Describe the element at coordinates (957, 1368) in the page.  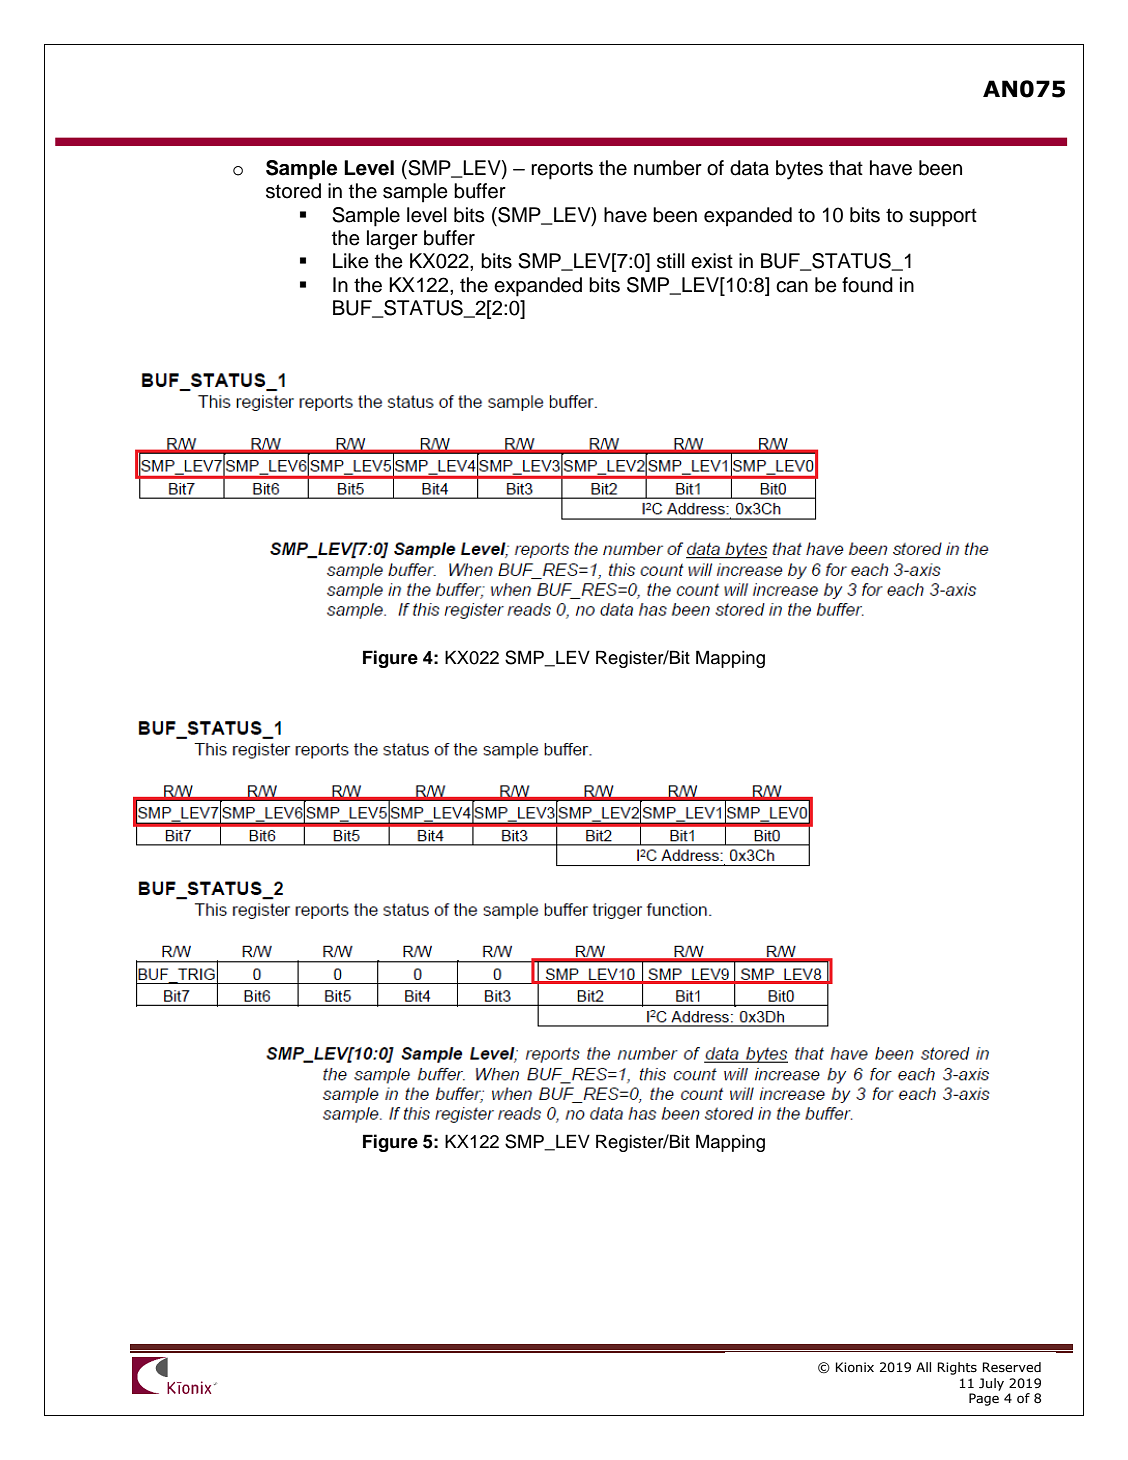
I see `Rights` at that location.
